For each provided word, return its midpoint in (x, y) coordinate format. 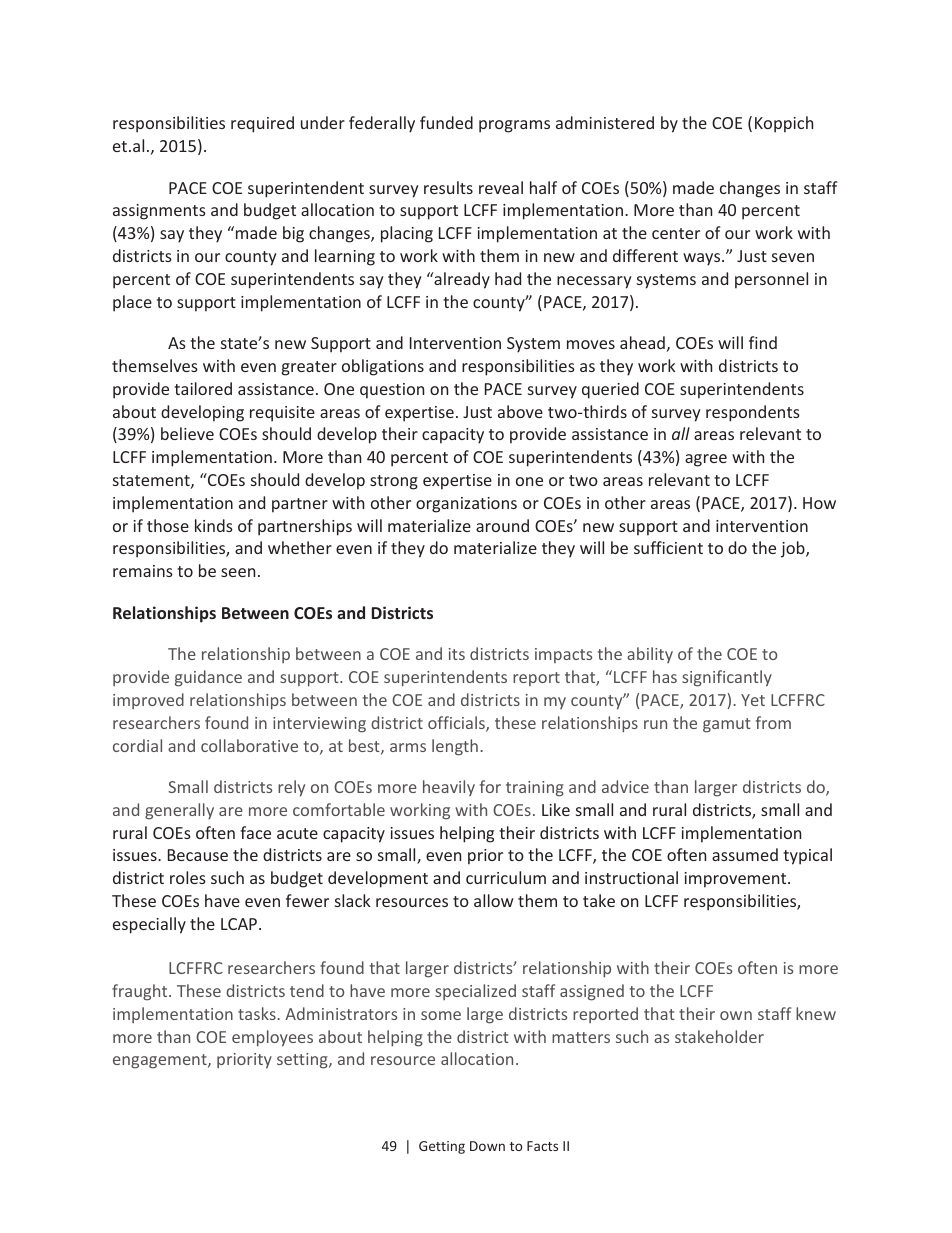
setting (303, 1061)
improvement (737, 880)
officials (457, 724)
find (763, 342)
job (794, 549)
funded (446, 122)
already (461, 280)
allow (493, 900)
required (262, 124)
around (502, 525)
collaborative (249, 745)
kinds (214, 525)
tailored (203, 388)
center (676, 233)
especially (149, 925)
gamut (727, 725)
